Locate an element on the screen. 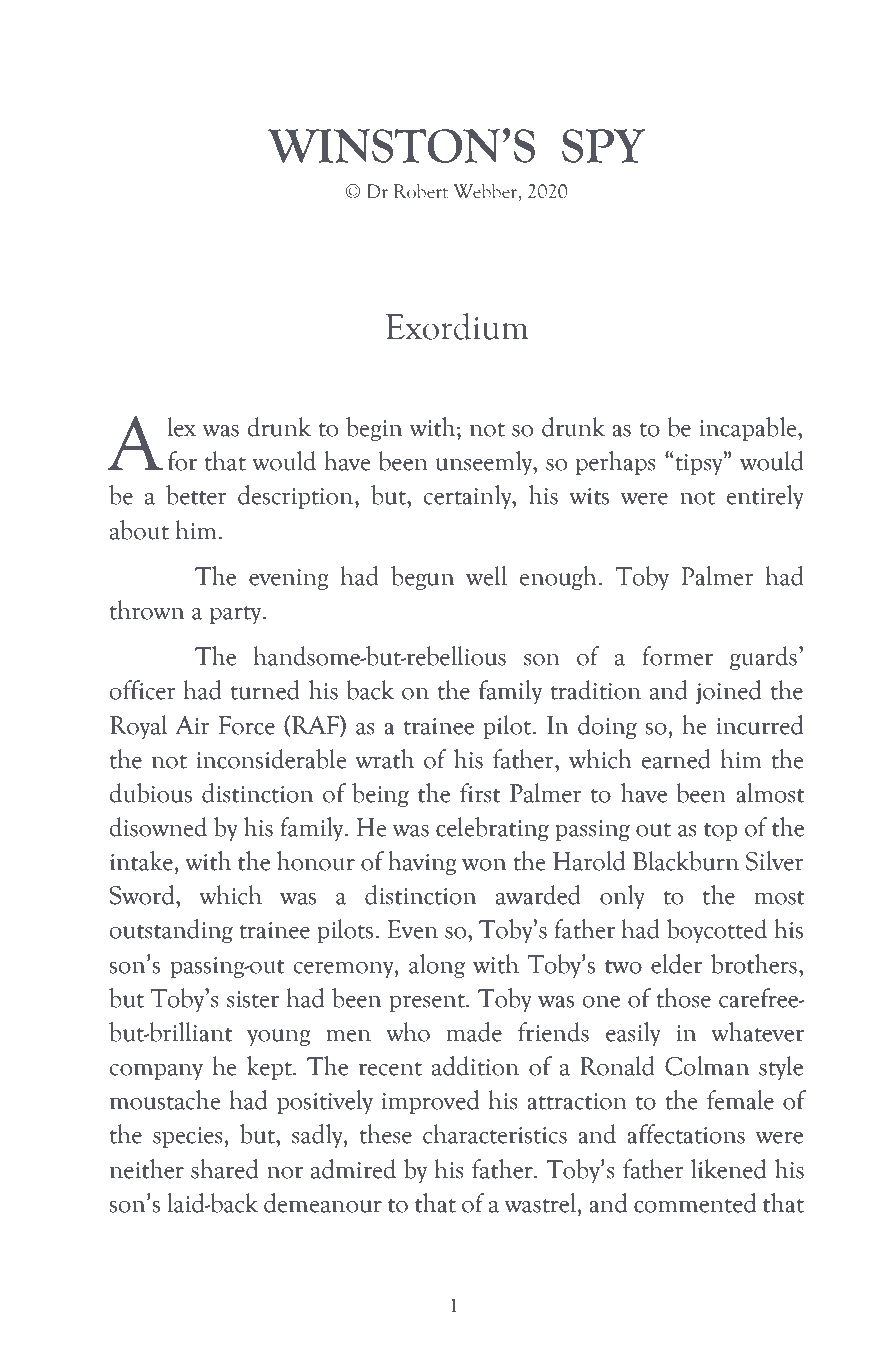 The image size is (896, 1345). SPY is located at coordinates (603, 146).
